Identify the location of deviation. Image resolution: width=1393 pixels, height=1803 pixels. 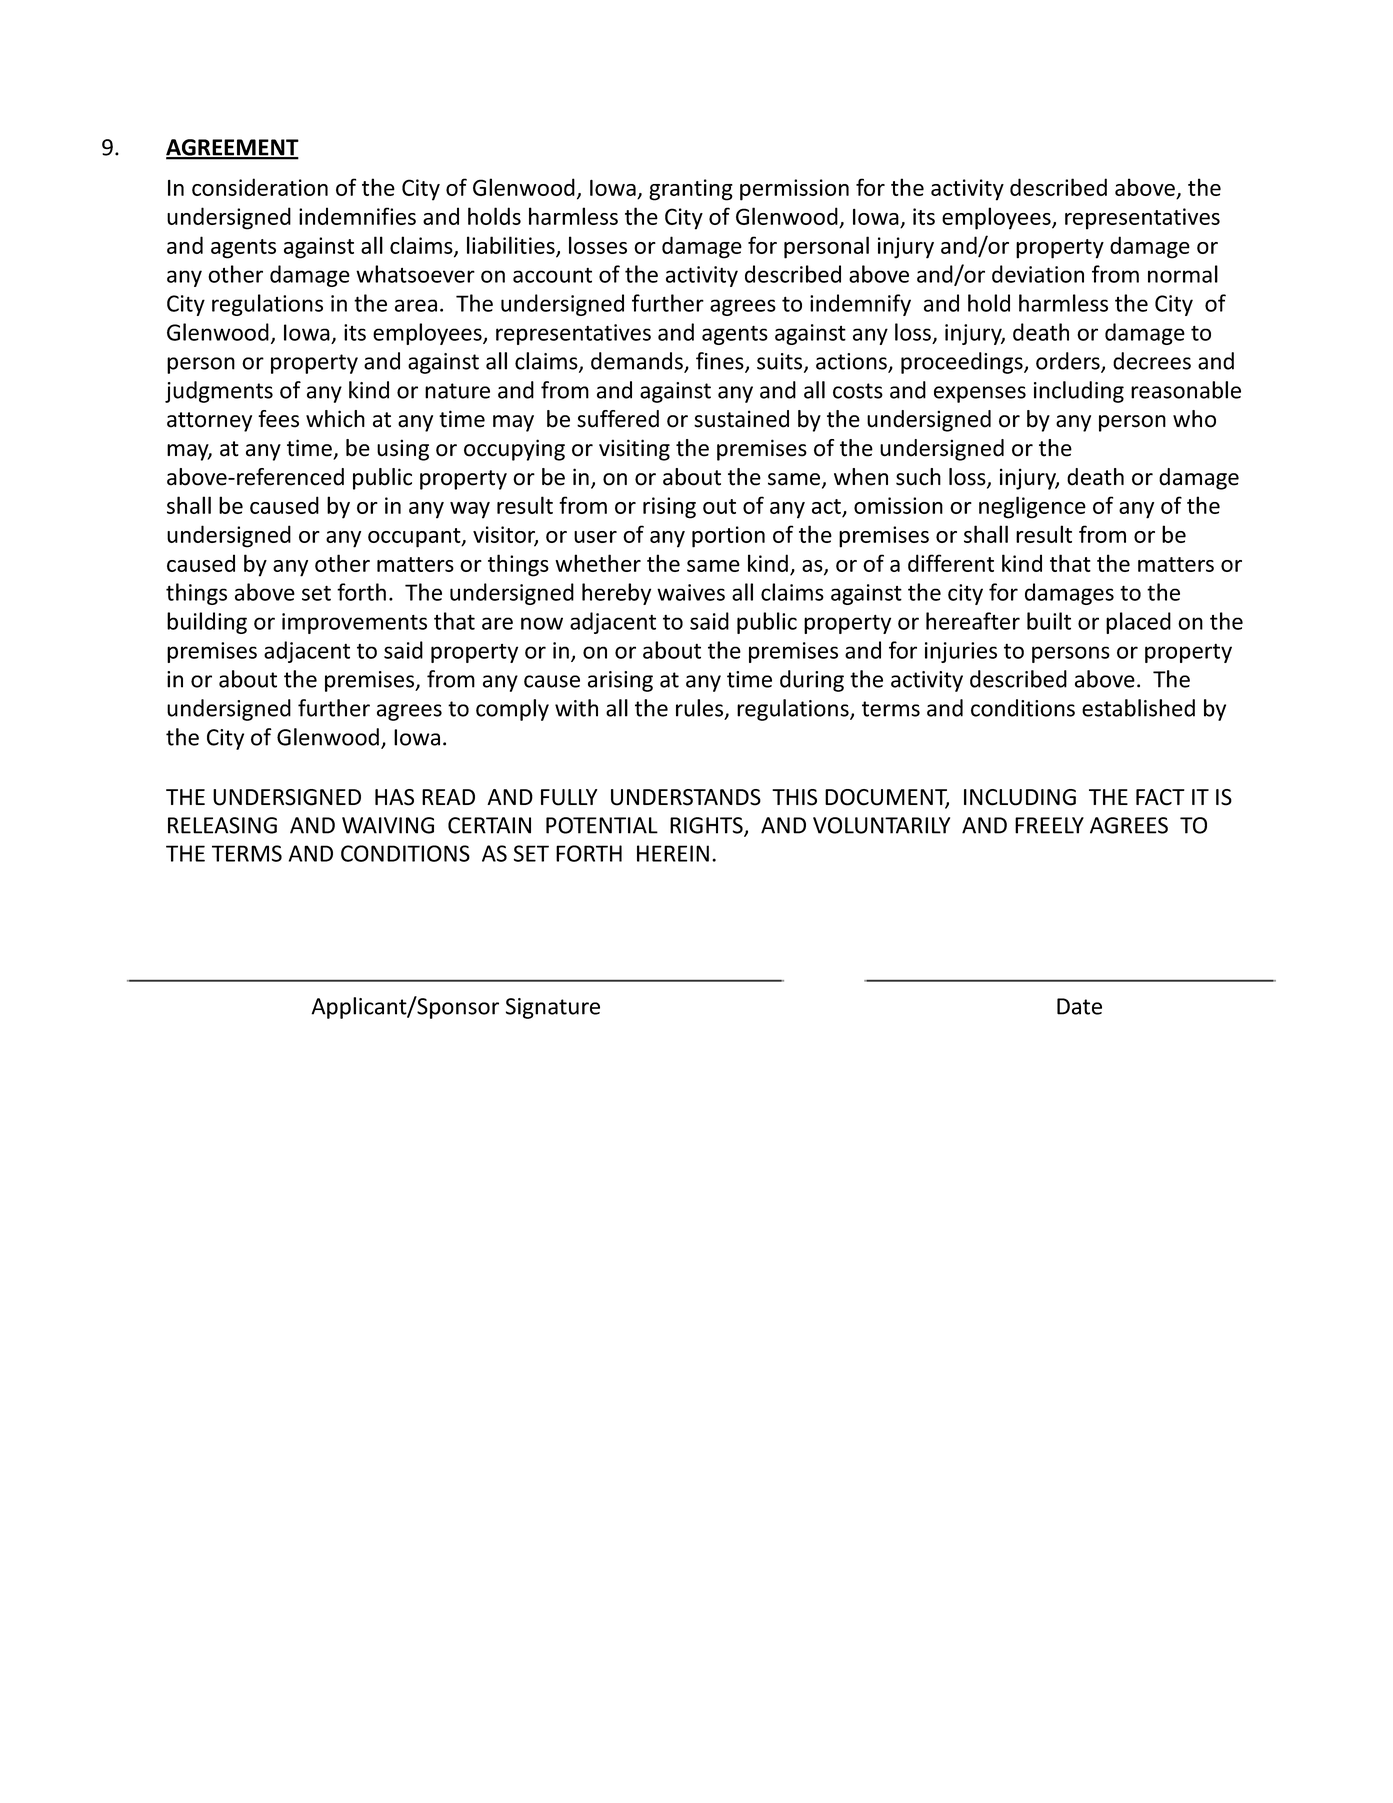
(1038, 274).
